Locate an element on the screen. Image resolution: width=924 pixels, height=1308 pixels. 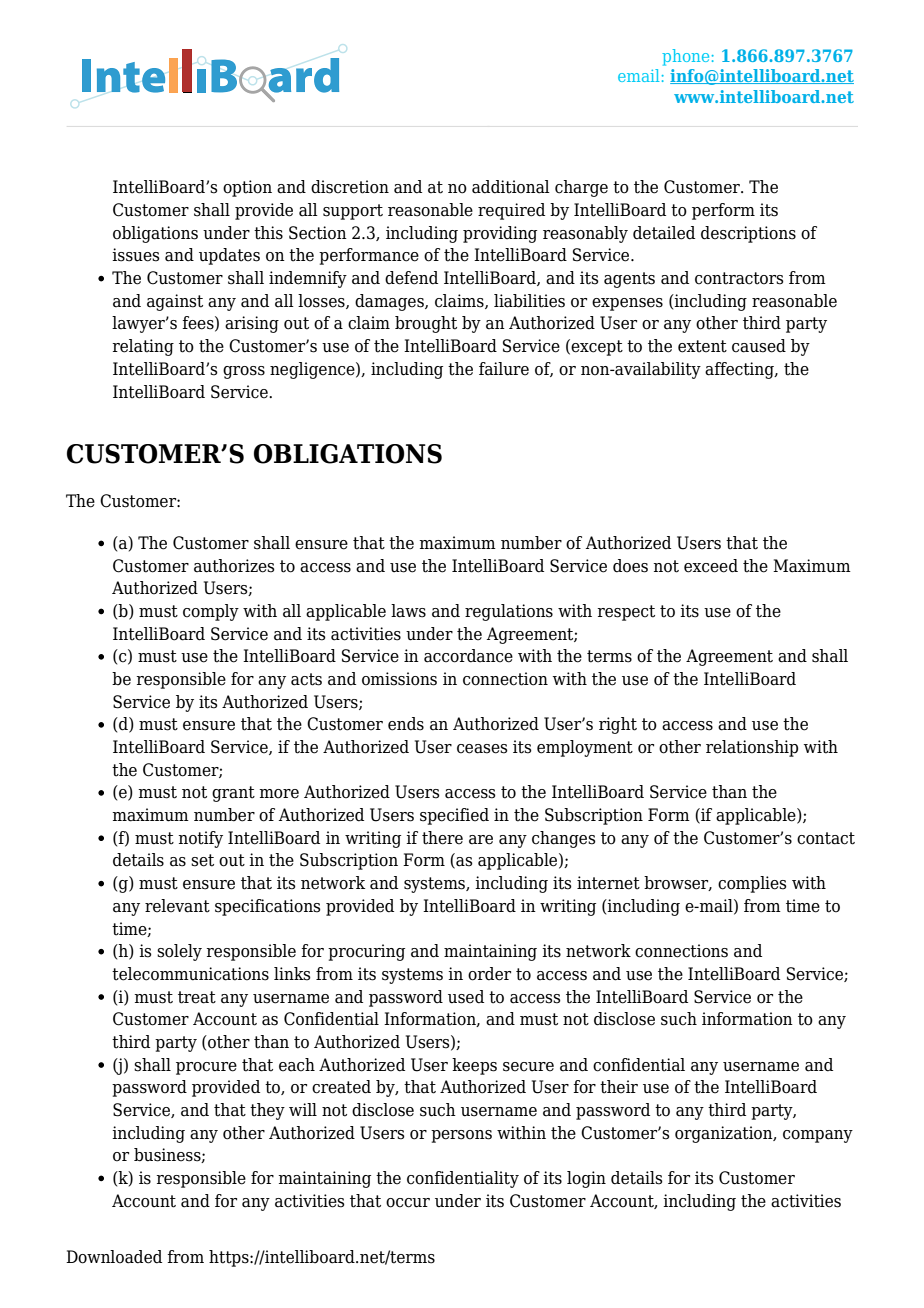
additional is located at coordinates (511, 187).
